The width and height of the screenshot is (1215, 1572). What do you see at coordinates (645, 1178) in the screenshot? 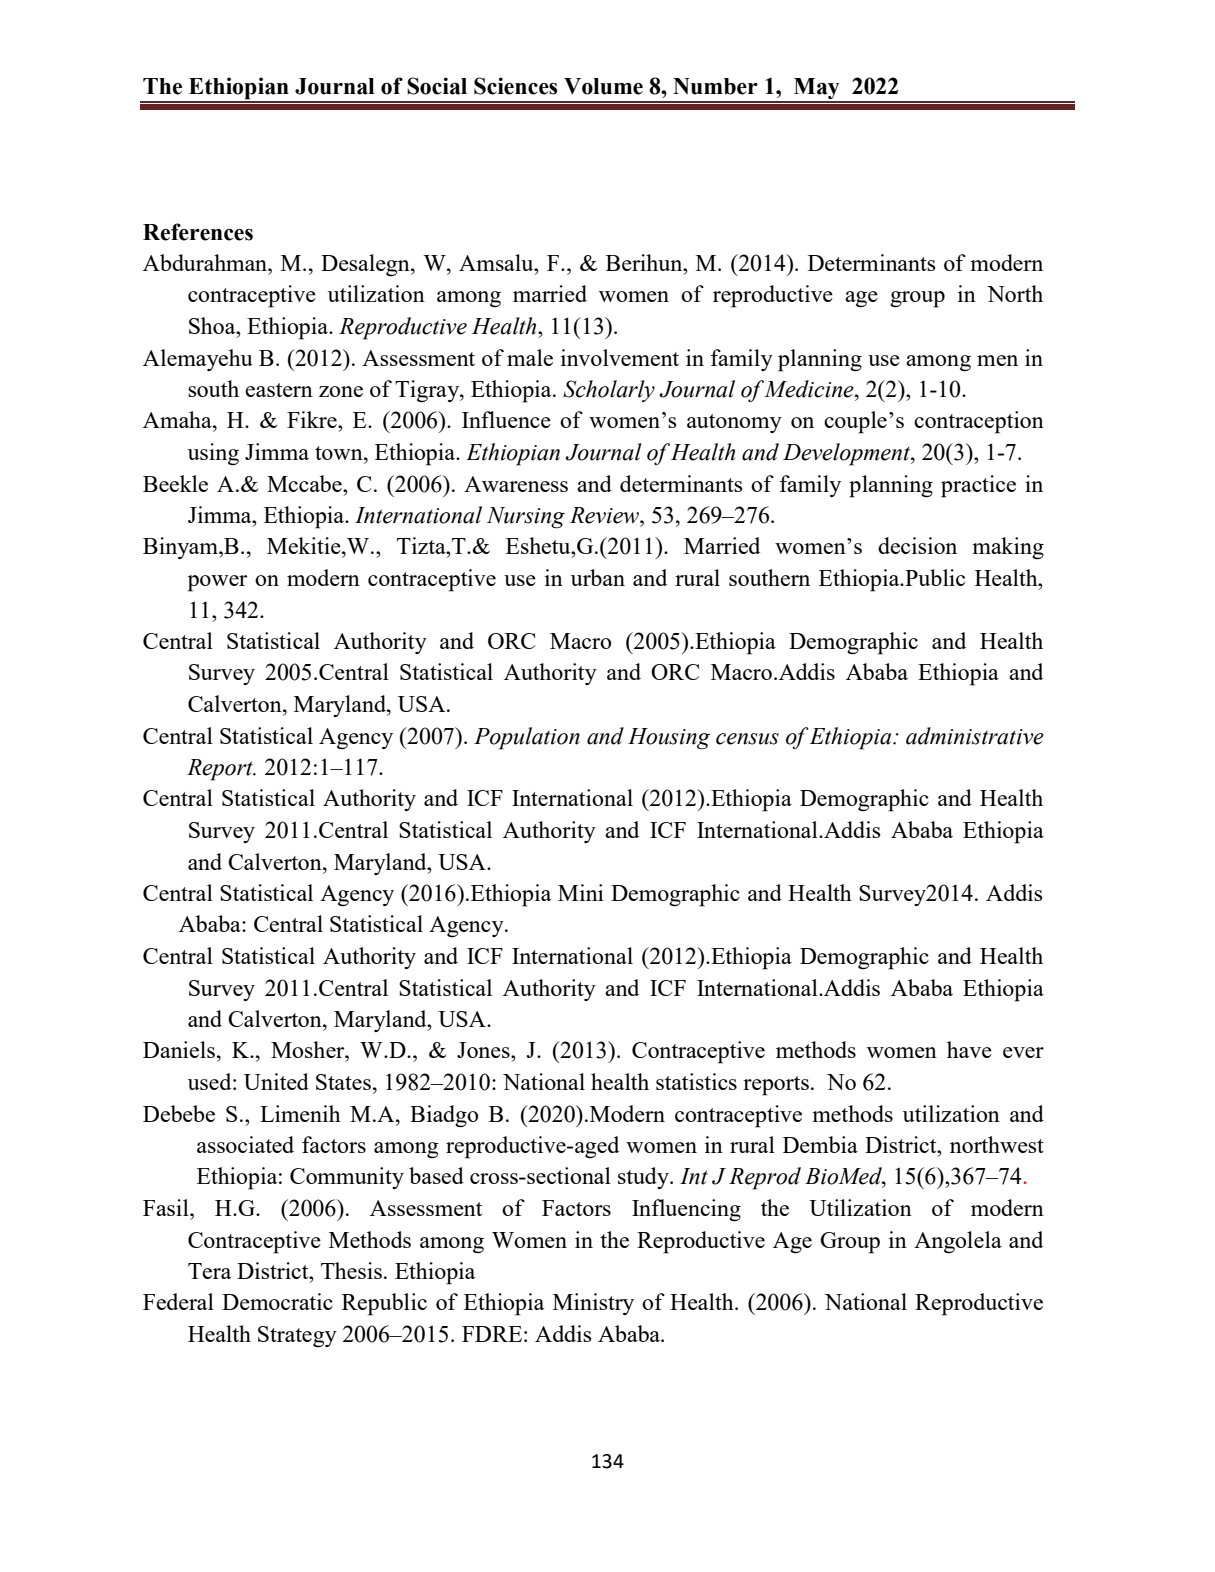
I see `study` at bounding box center [645, 1178].
